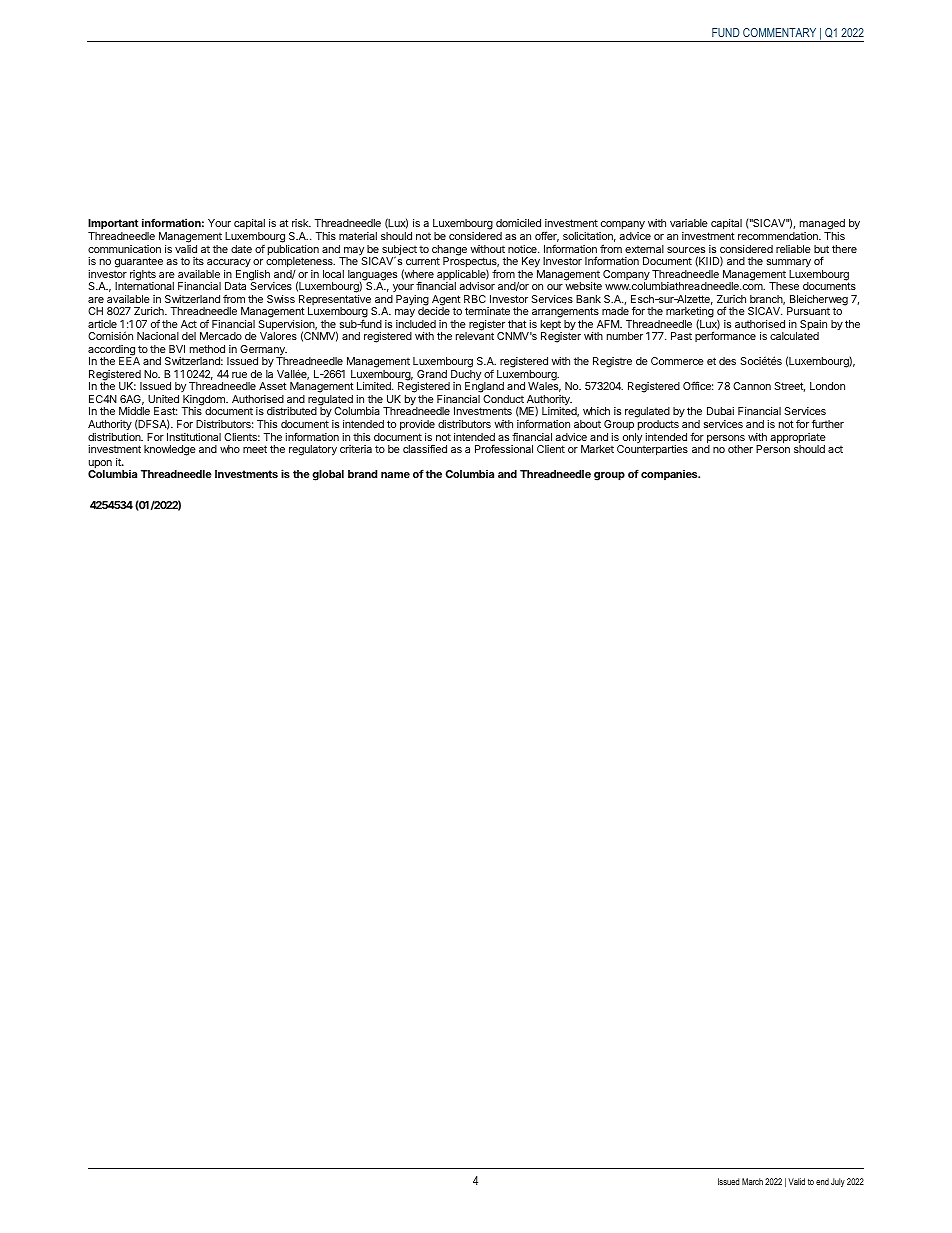 This page has width=952, height=1233. Describe the element at coordinates (838, 1182) in the page. I see `July` at that location.
